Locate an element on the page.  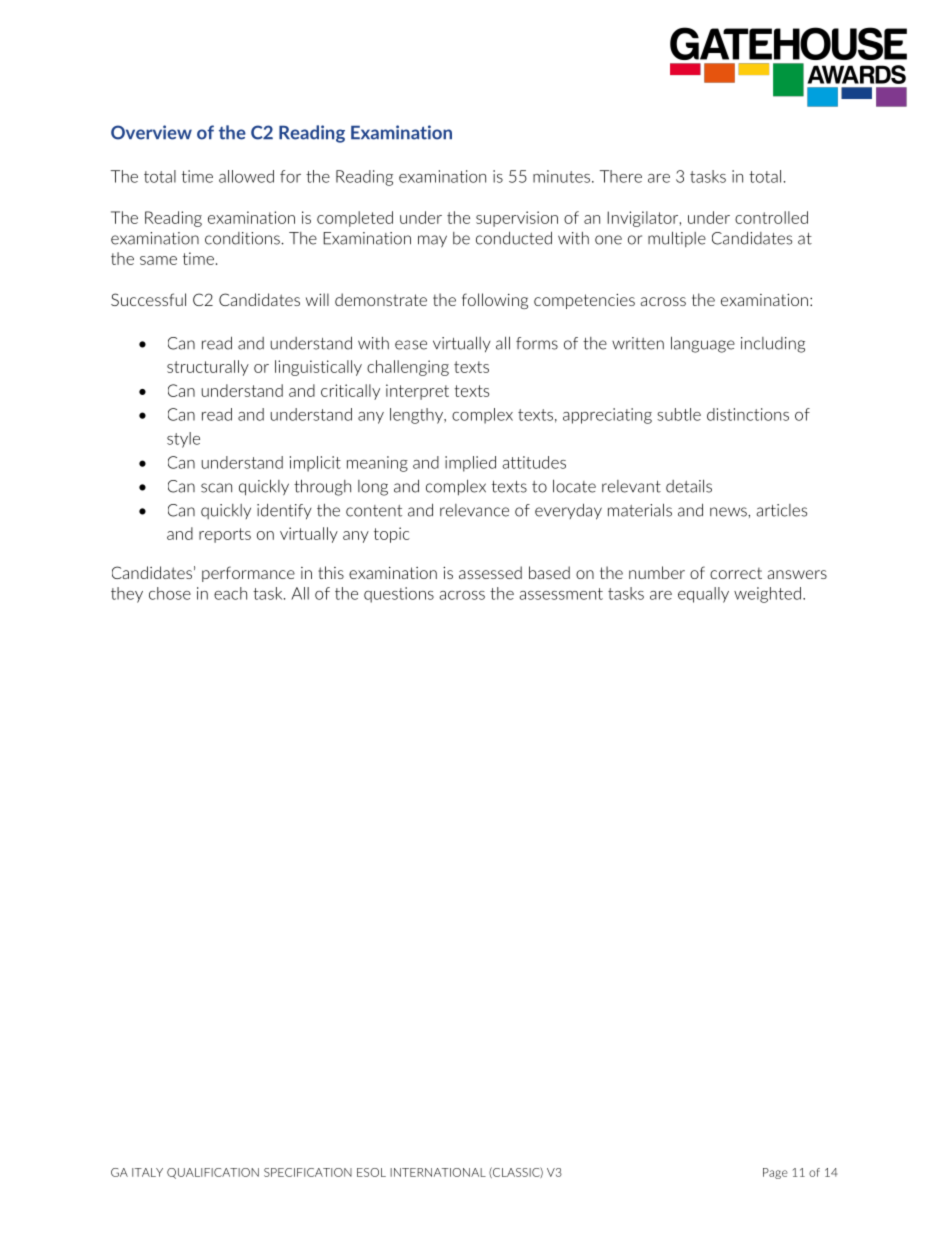
supervision is located at coordinates (517, 219).
